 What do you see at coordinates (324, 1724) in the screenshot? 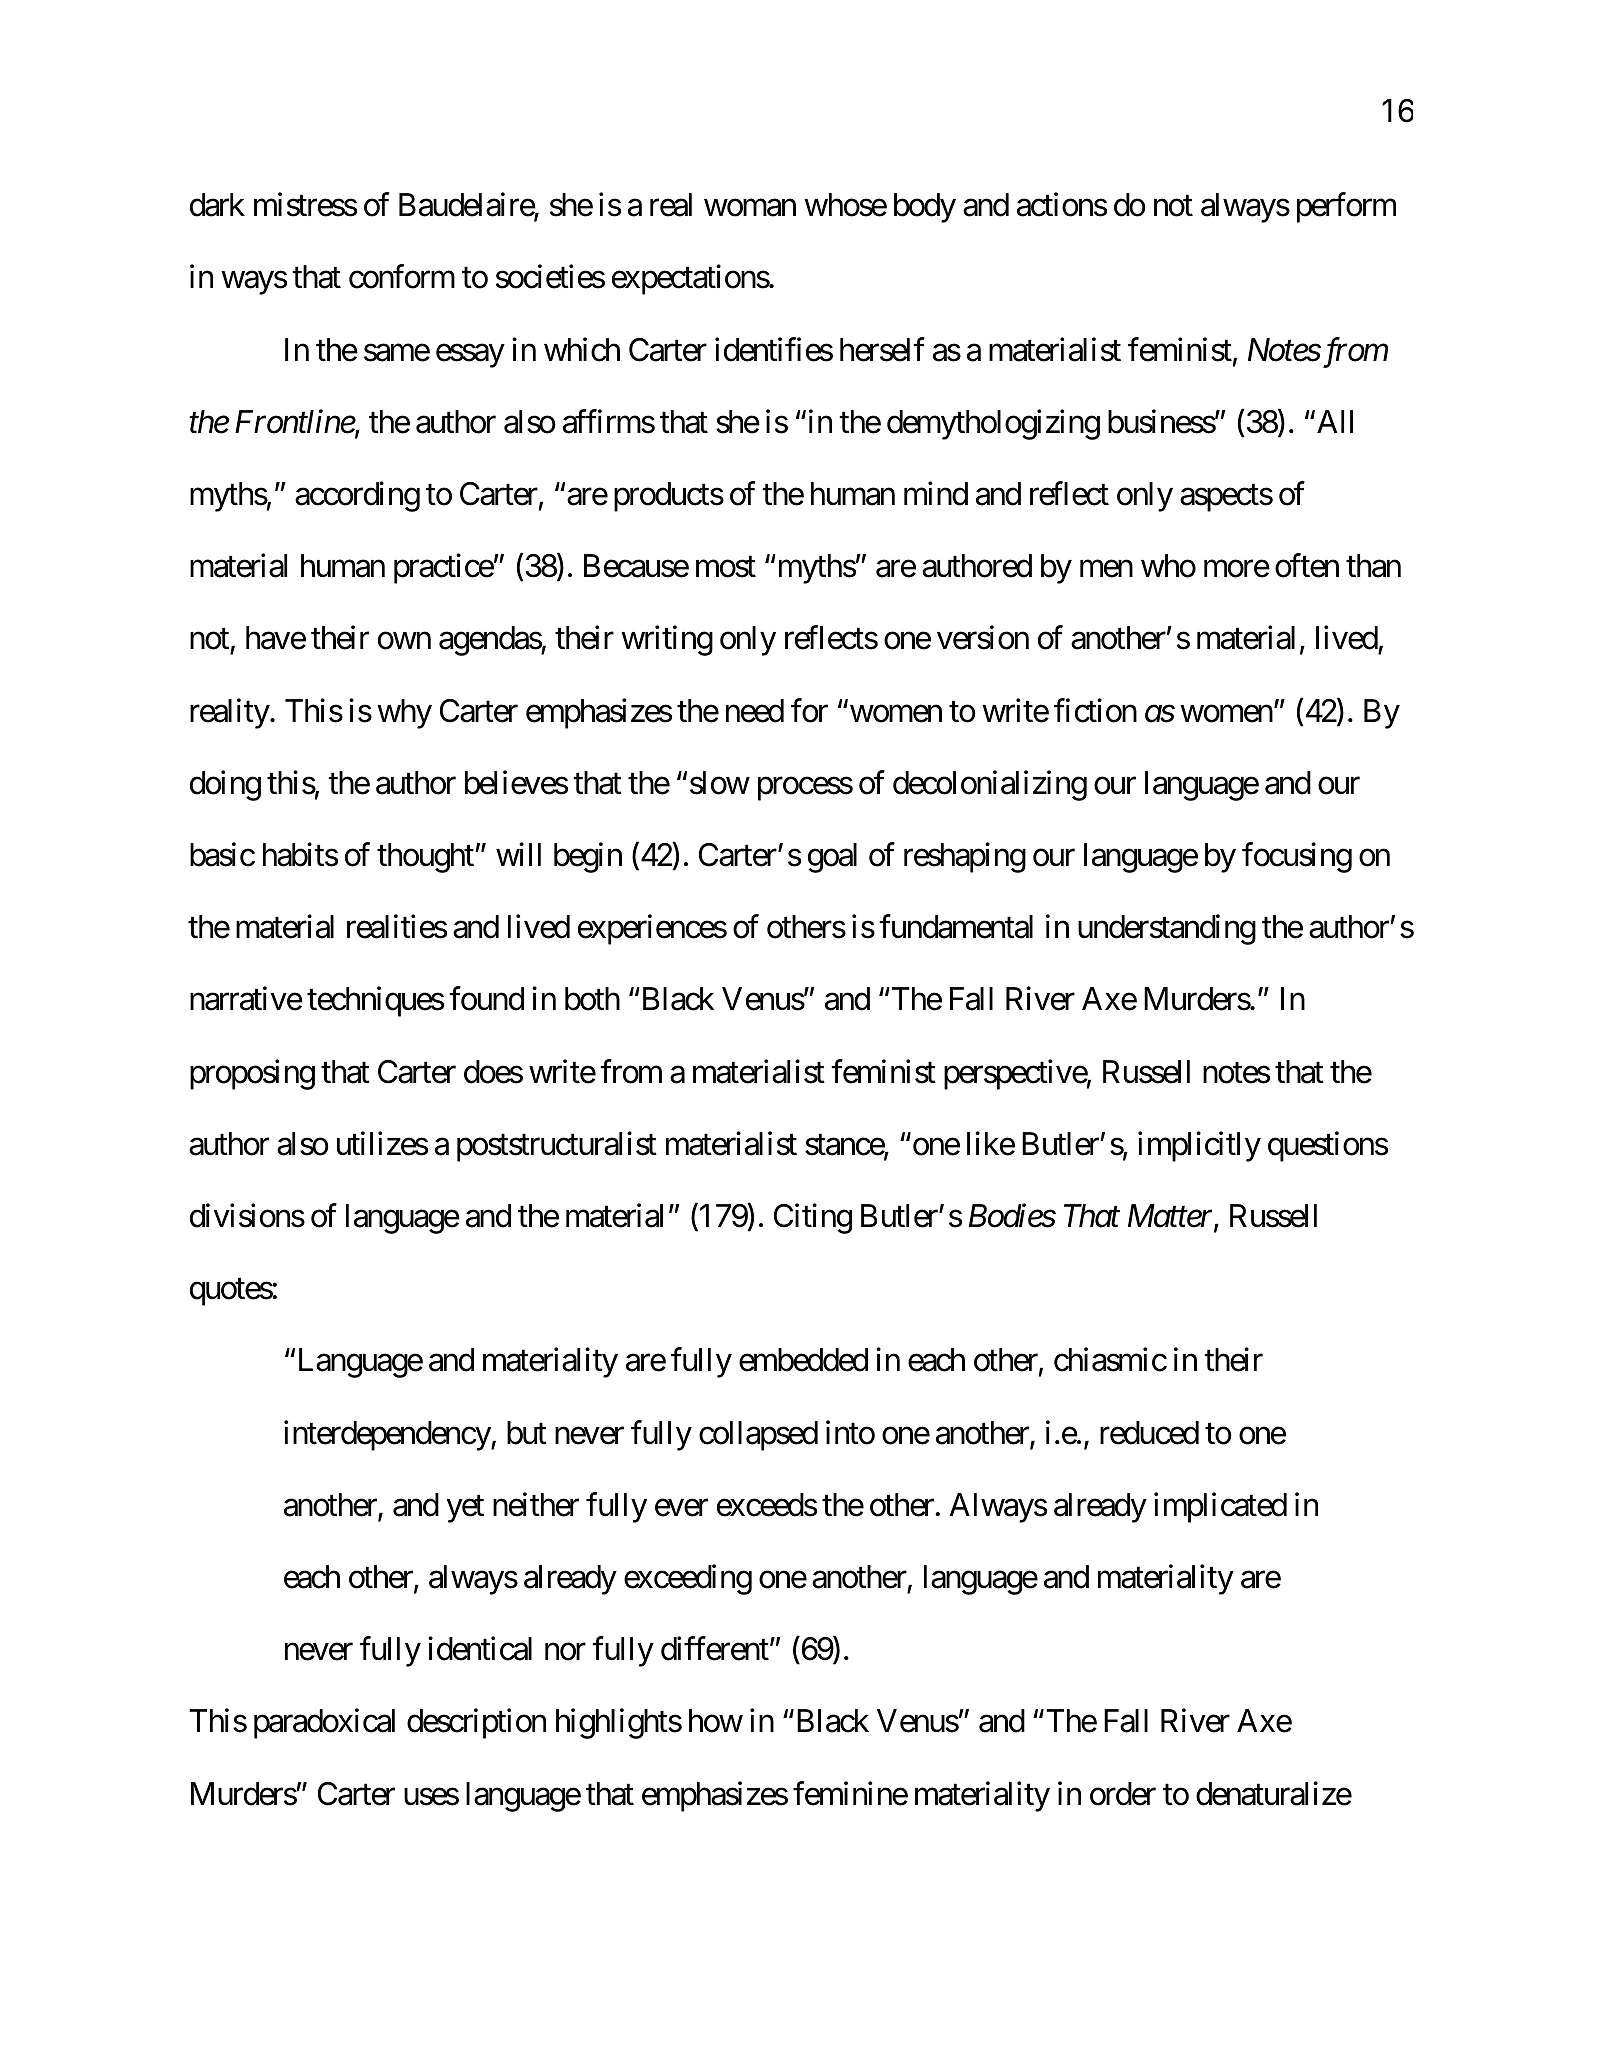
I see `paradoxical` at bounding box center [324, 1724].
